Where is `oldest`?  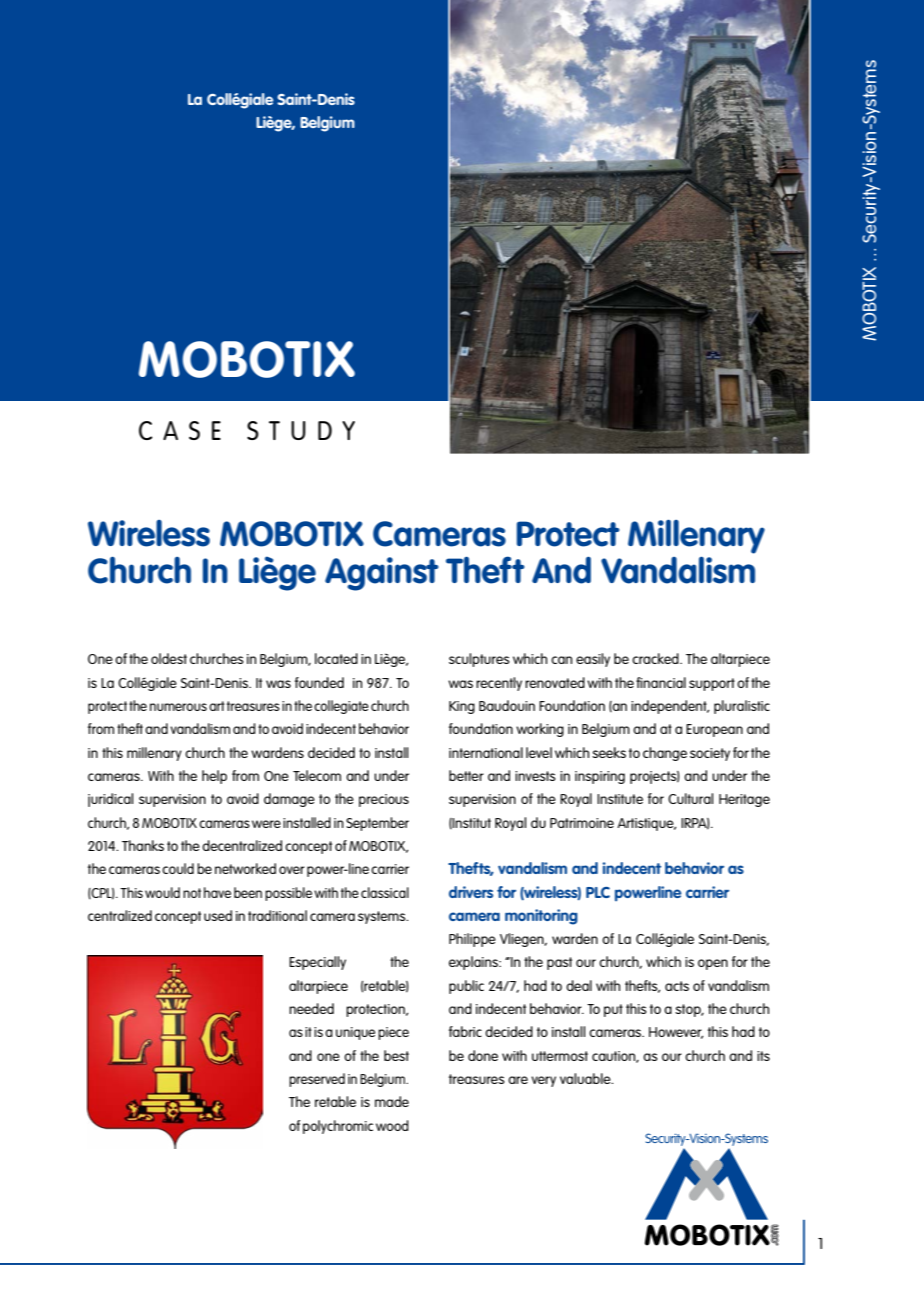 oldest is located at coordinates (169, 658).
